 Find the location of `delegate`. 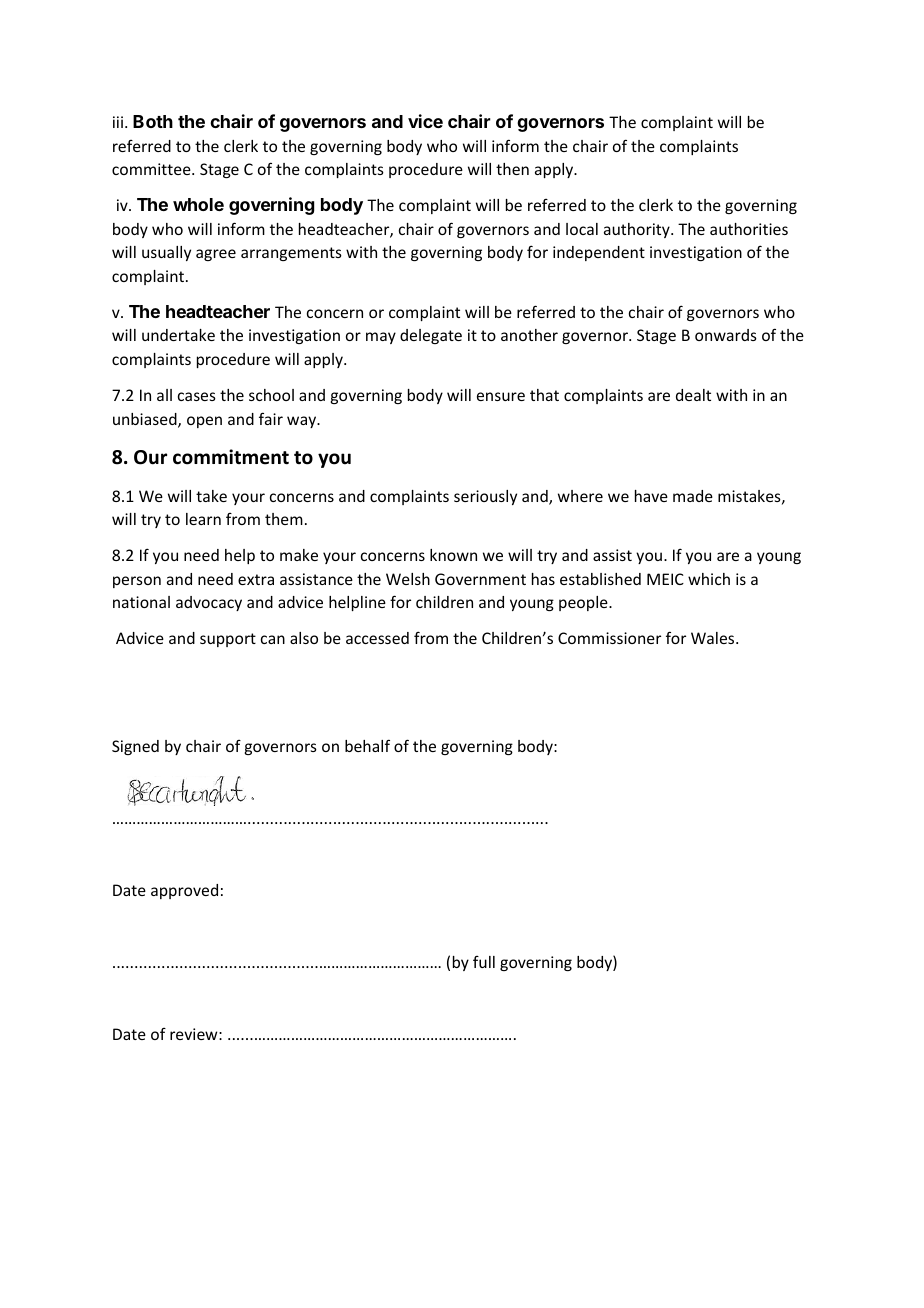

delegate is located at coordinates (431, 336).
